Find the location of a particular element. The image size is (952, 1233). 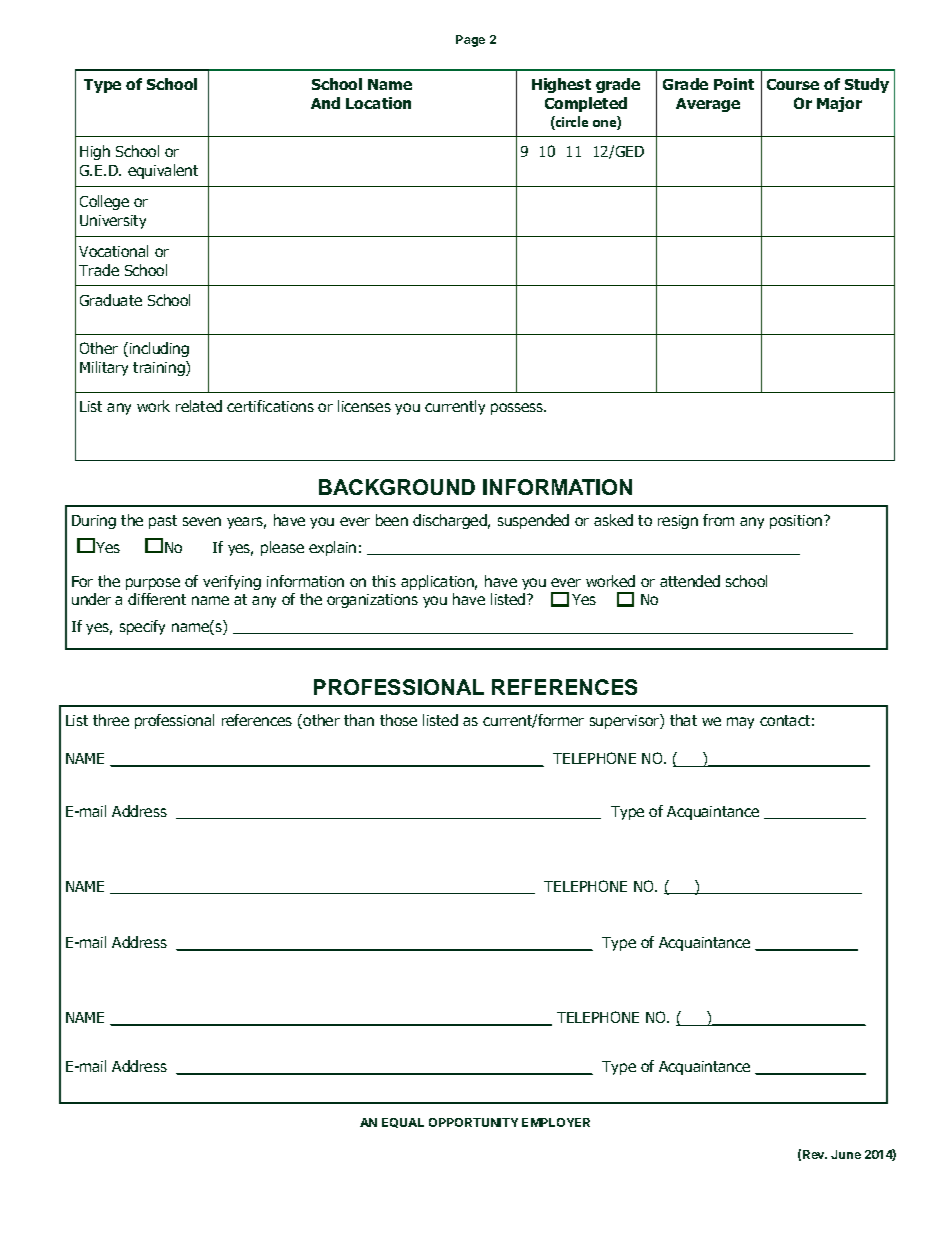

this is located at coordinates (384, 581).
